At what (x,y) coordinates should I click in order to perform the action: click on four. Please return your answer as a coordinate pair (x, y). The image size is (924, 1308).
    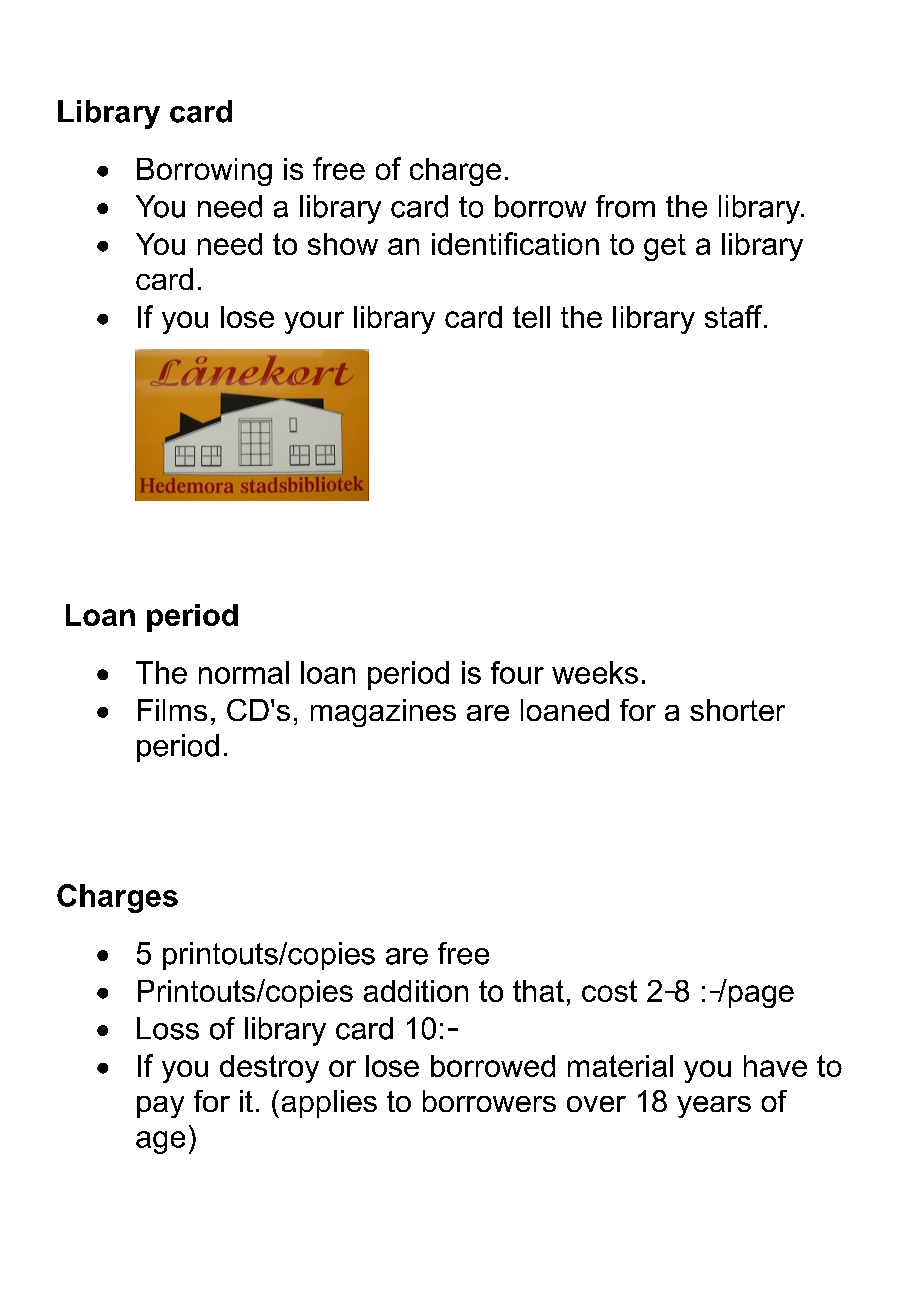
    Looking at the image, I should click on (517, 672).
